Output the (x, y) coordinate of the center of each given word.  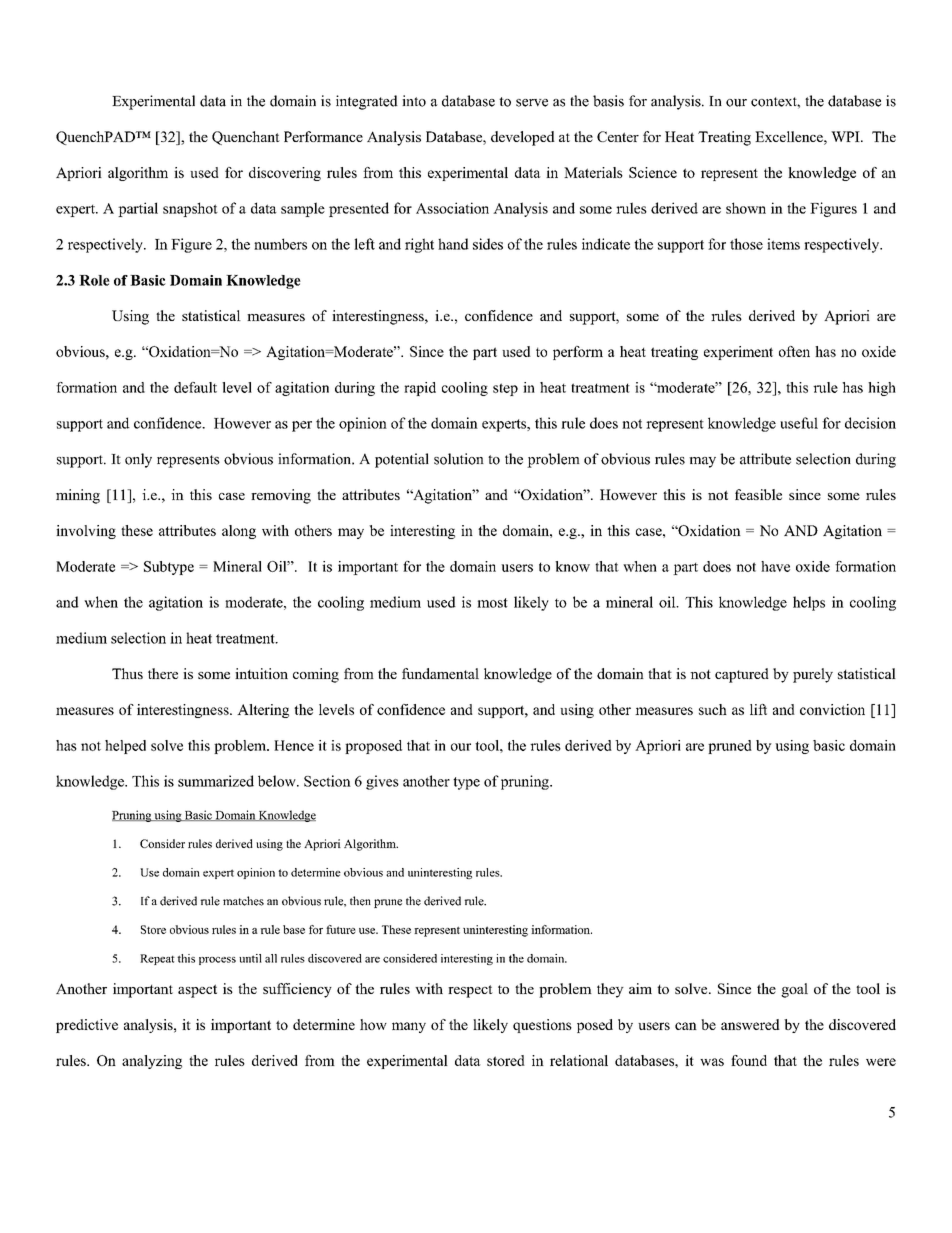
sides (488, 244)
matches (243, 901)
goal (794, 990)
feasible (758, 494)
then (360, 901)
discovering (285, 174)
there (163, 673)
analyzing (152, 1062)
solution (459, 459)
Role (94, 280)
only (138, 460)
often (794, 351)
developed (523, 138)
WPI (846, 136)
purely (813, 675)
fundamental (440, 673)
